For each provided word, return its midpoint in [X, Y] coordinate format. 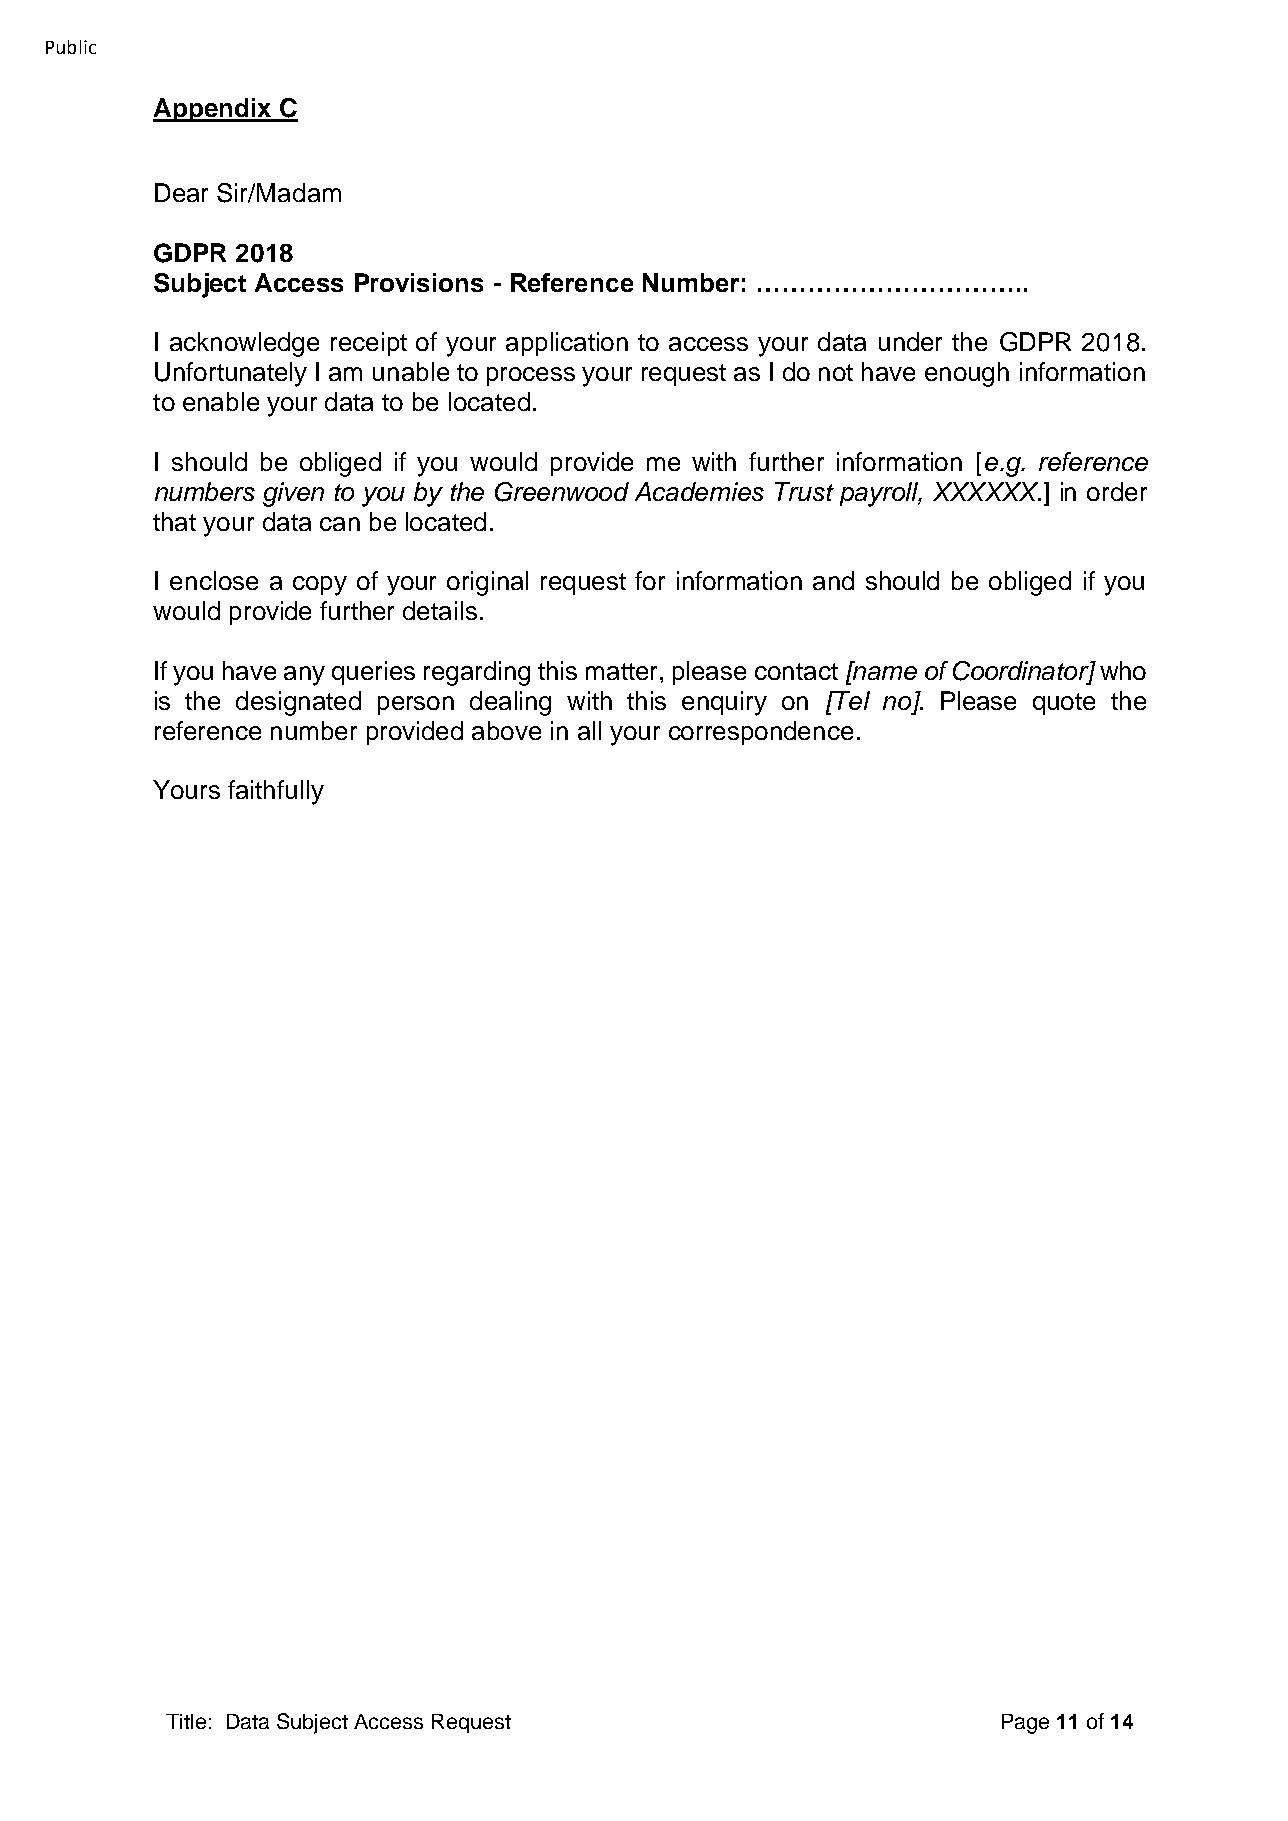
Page [1025, 1724]
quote [1064, 704]
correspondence [761, 733]
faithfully [276, 792]
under [910, 341]
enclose [214, 580]
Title [186, 1721]
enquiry [724, 703]
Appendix [213, 110]
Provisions [419, 282]
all [589, 730]
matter [623, 671]
